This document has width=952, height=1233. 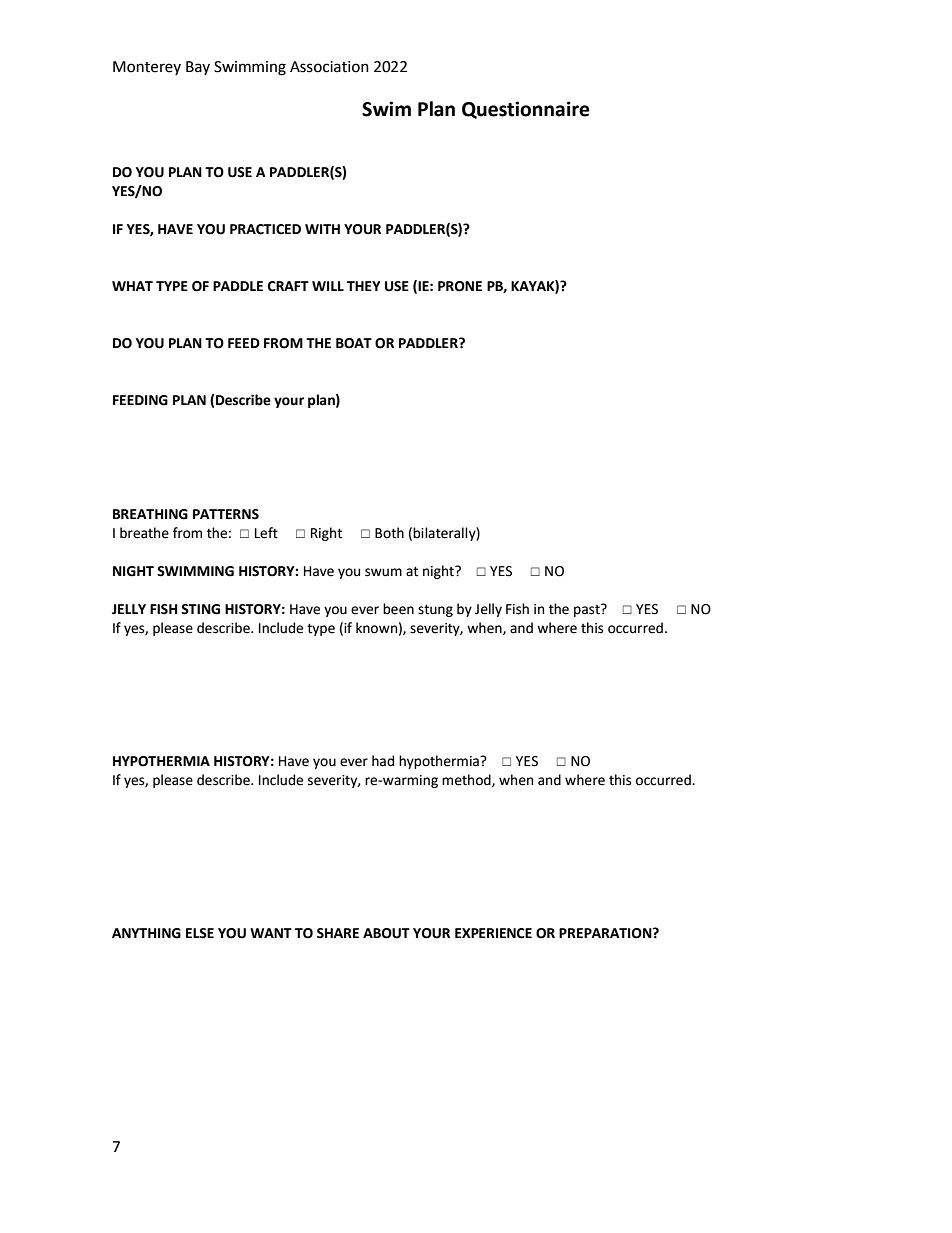 I want to click on method, so click(x=467, y=780).
